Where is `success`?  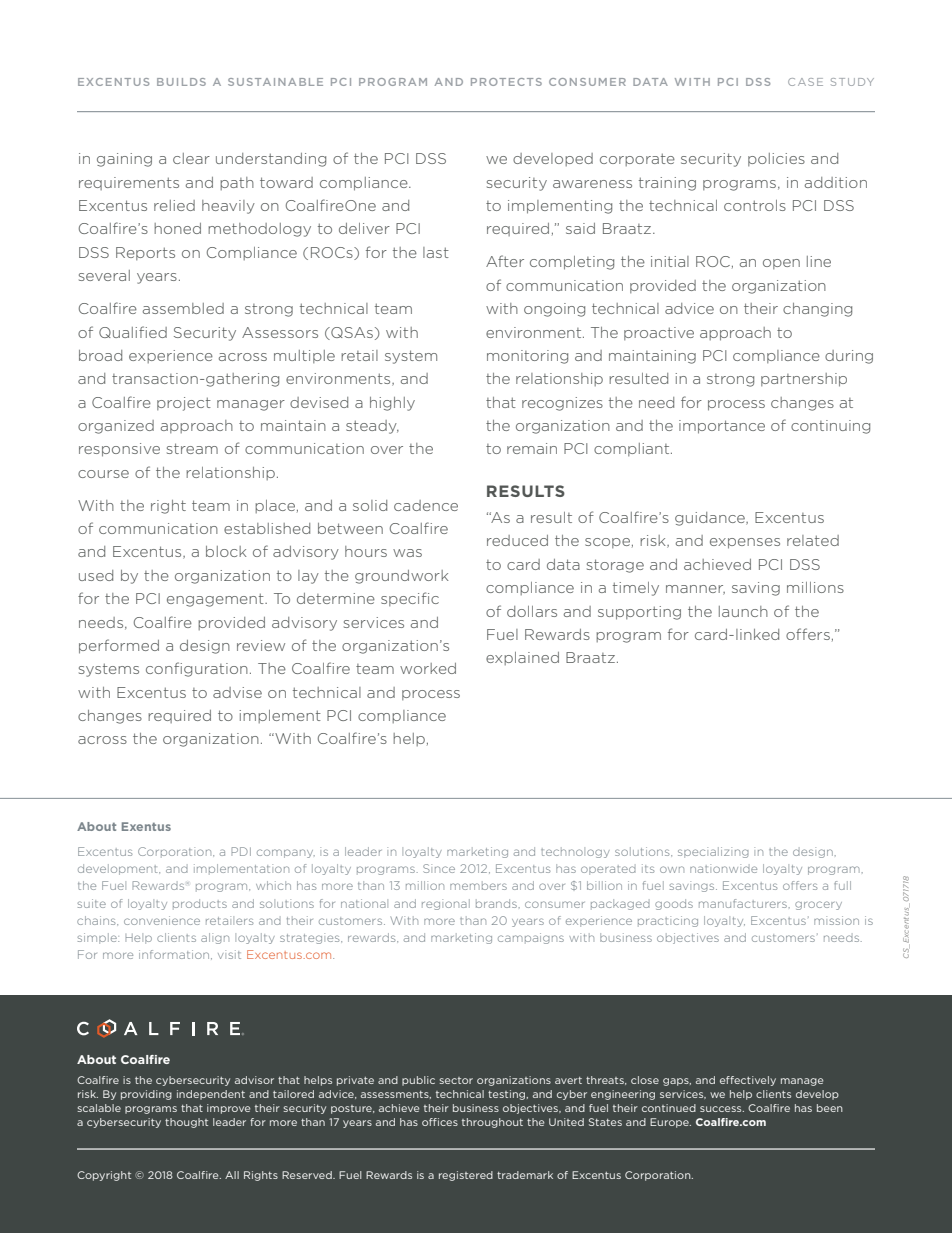 success is located at coordinates (722, 1109).
